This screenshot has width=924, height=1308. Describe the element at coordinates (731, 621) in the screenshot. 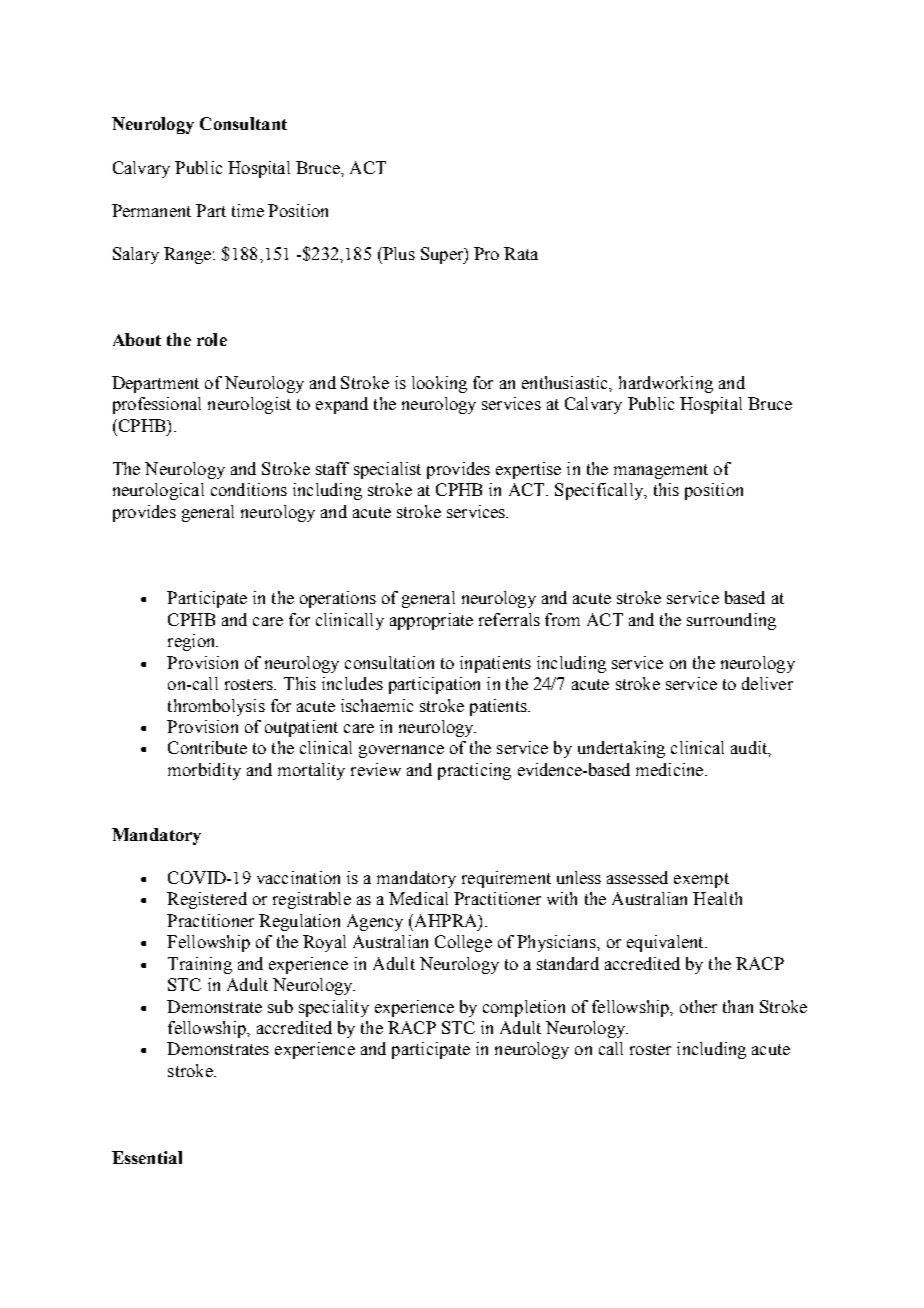

I see `surrounding` at that location.
